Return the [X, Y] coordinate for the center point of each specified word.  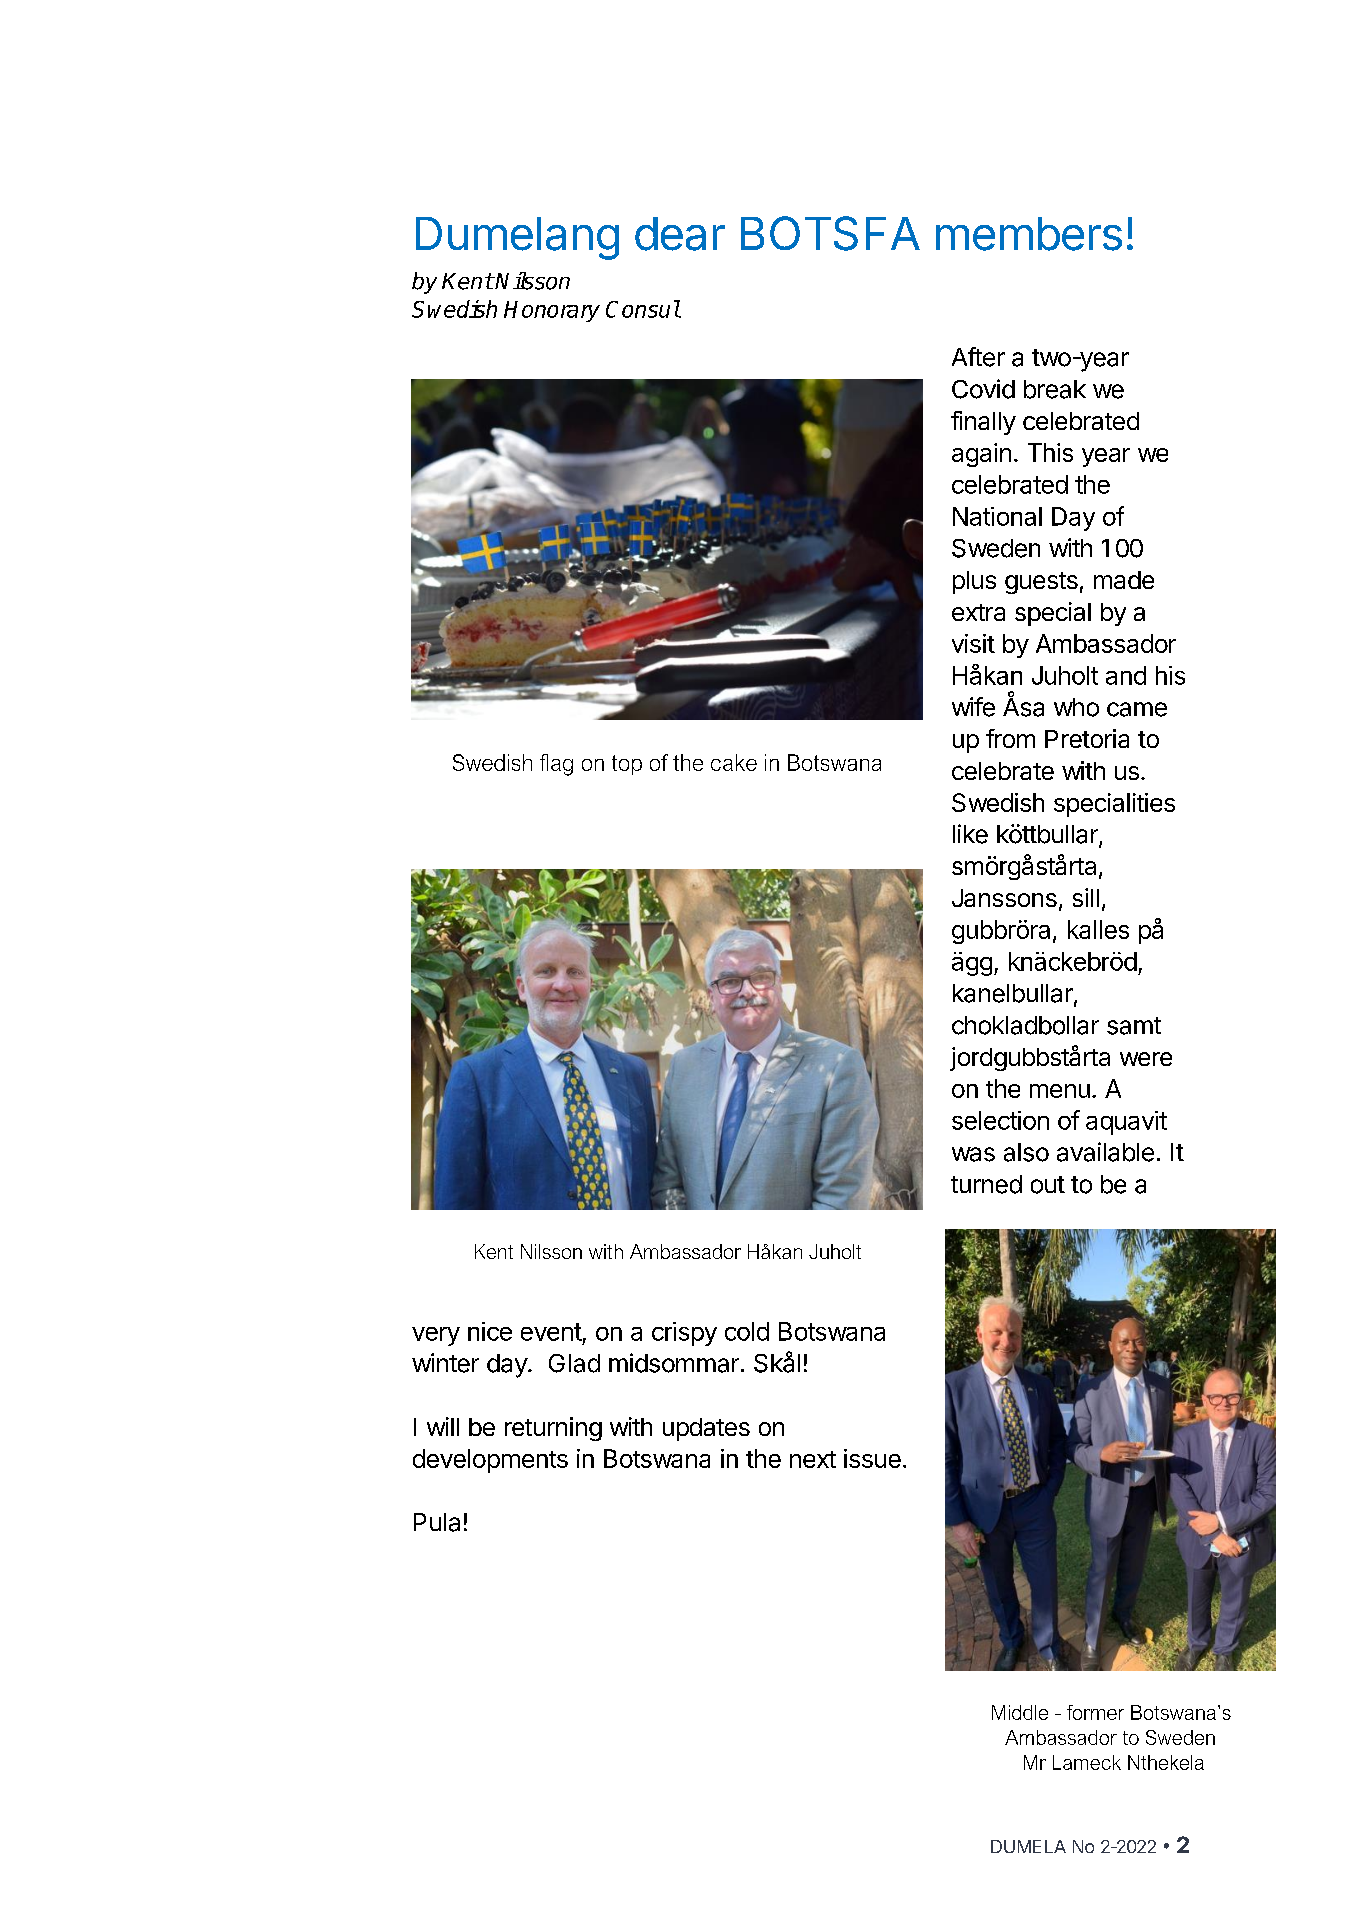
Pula [437, 1522]
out [1048, 1185]
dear [680, 234]
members [1029, 234]
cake [734, 762]
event [551, 1332]
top [627, 765]
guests [1041, 583]
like [970, 834]
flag [556, 765]
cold [747, 1331]
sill [1086, 897]
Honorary [552, 311]
